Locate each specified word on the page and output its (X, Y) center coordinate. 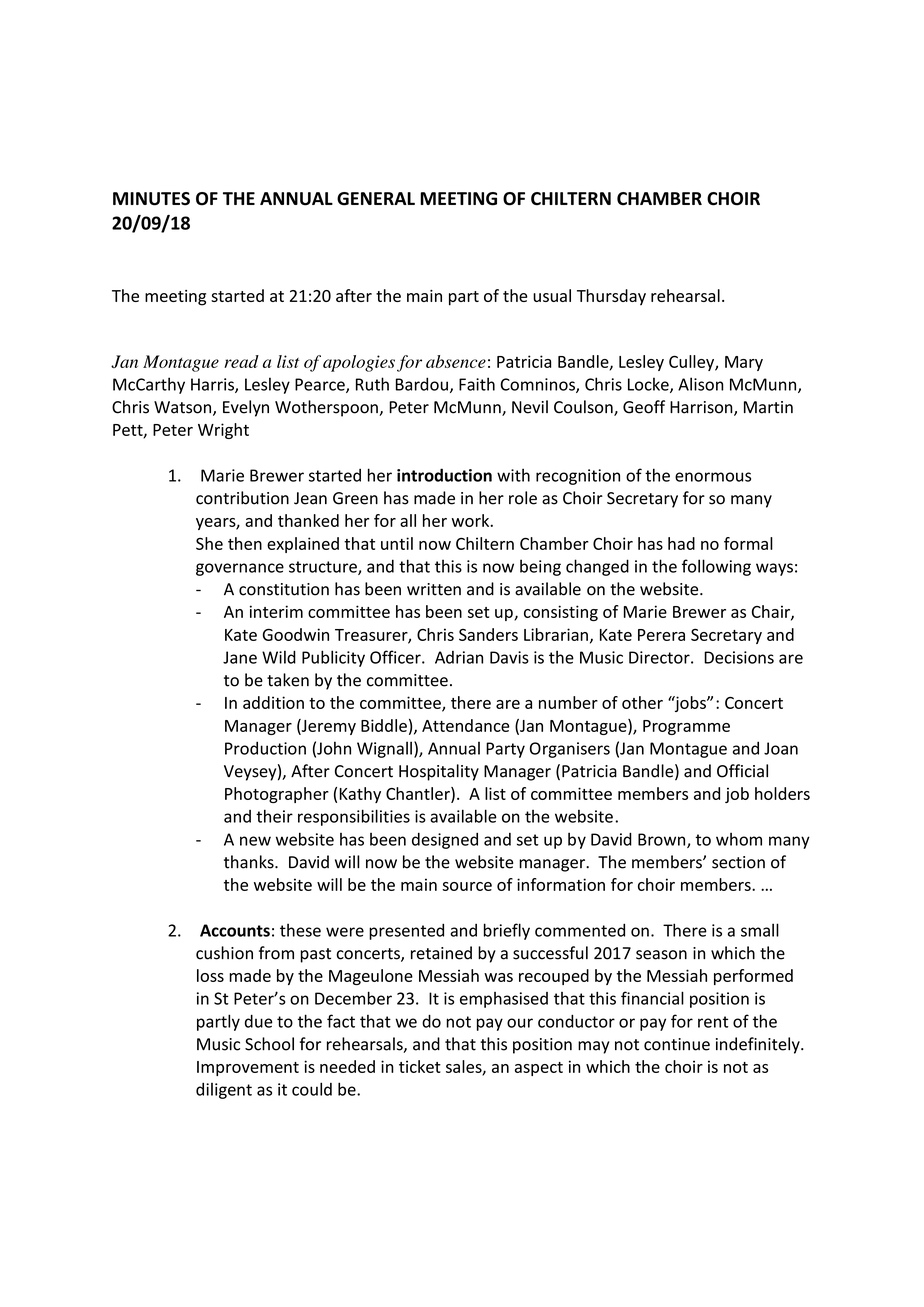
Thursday (611, 297)
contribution (242, 498)
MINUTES (151, 199)
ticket (420, 1066)
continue (677, 1044)
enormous (713, 477)
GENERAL (376, 199)
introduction (444, 475)
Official (742, 771)
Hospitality (439, 772)
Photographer (277, 795)
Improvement (248, 1068)
